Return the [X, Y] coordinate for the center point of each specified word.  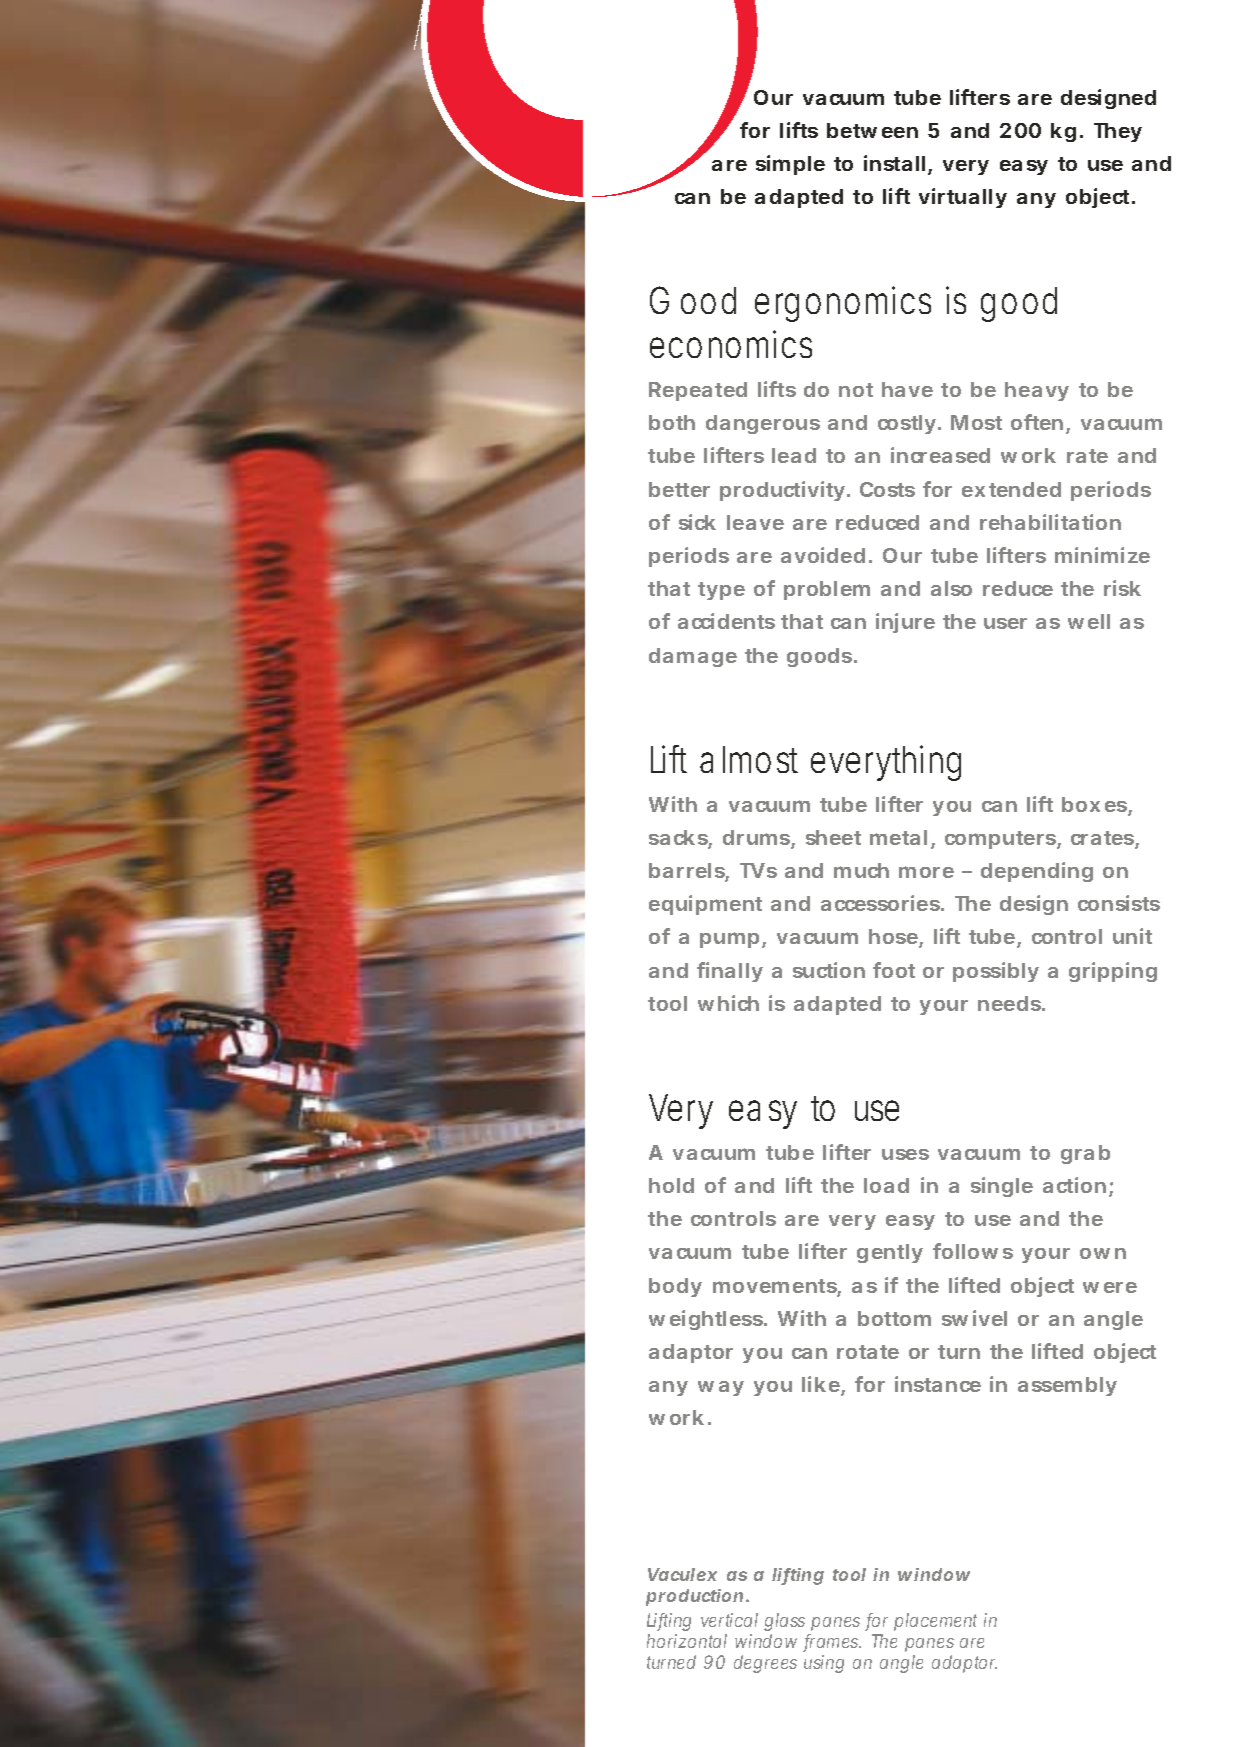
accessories [881, 903]
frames [832, 1642]
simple [790, 165]
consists [1119, 903]
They [1118, 132]
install [894, 163]
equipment [705, 905]
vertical [729, 1620]
